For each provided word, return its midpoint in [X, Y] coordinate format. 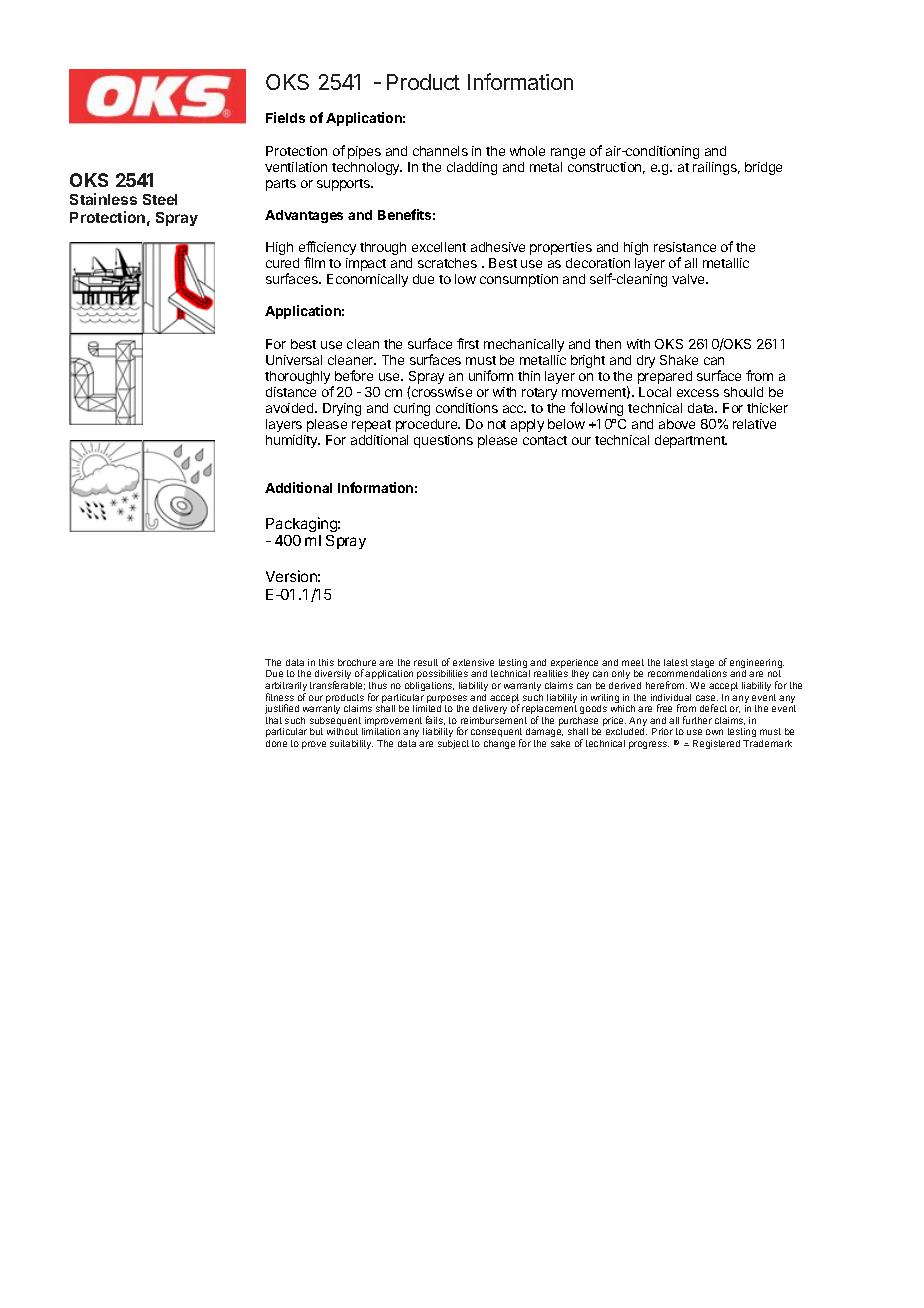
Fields [285, 117]
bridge [763, 168]
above [677, 424]
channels [440, 151]
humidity [293, 441]
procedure [428, 425]
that [274, 720]
